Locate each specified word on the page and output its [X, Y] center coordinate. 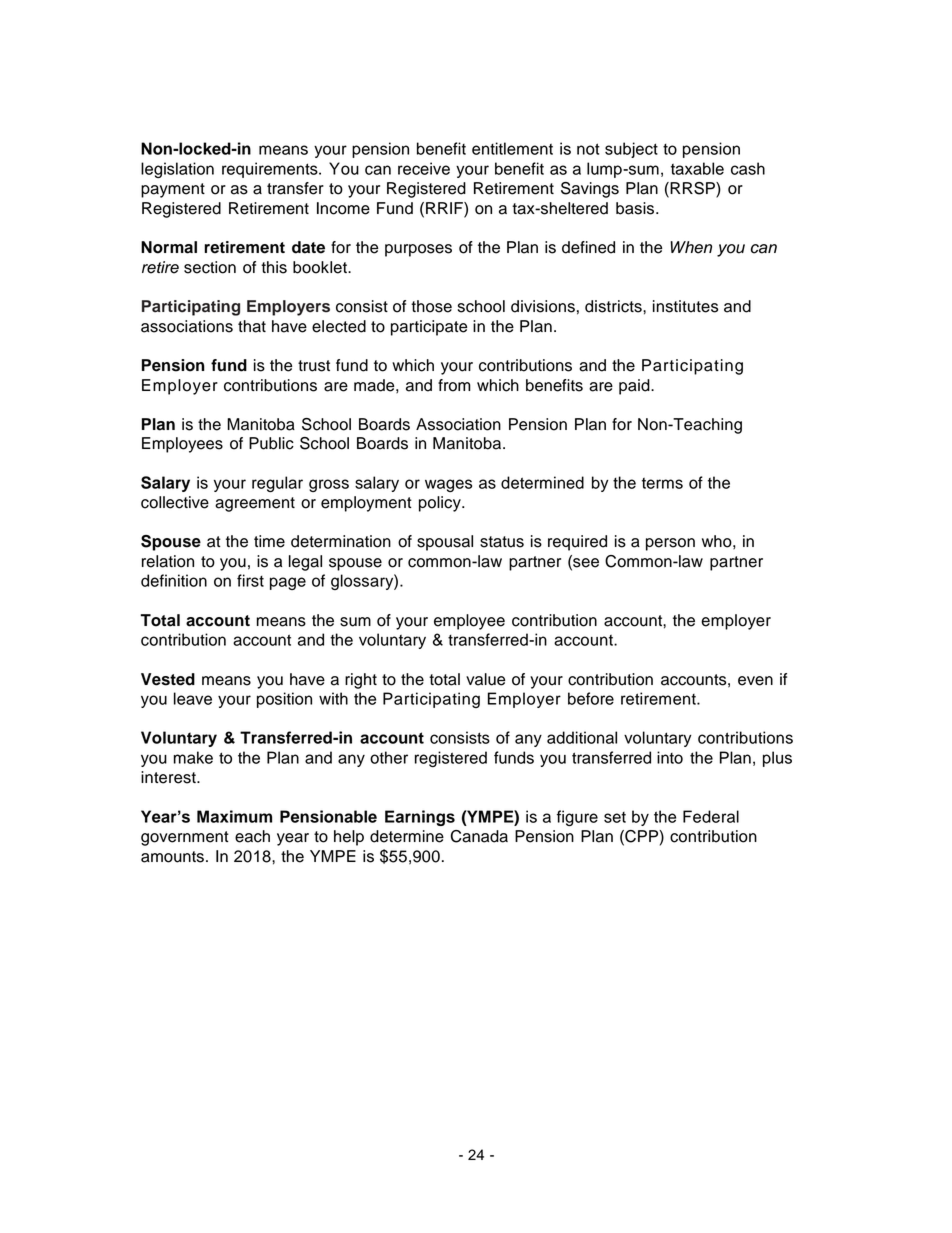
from [454, 385]
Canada [479, 836]
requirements [271, 170]
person [670, 544]
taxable [697, 168]
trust [314, 366]
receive [424, 168]
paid [635, 387]
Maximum [234, 816]
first [250, 580]
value [485, 679]
